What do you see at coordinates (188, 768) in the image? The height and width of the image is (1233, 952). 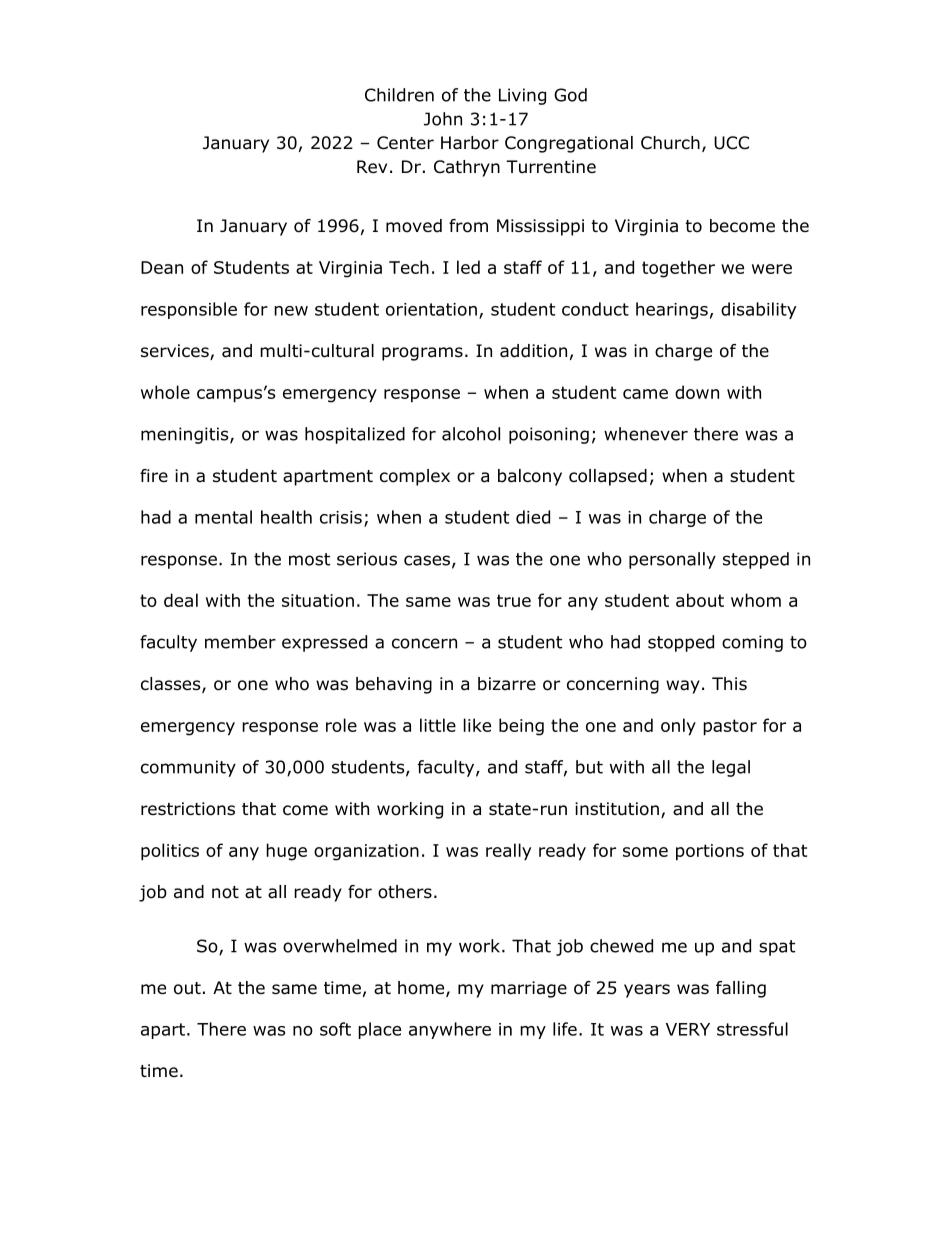 I see `community` at bounding box center [188, 768].
